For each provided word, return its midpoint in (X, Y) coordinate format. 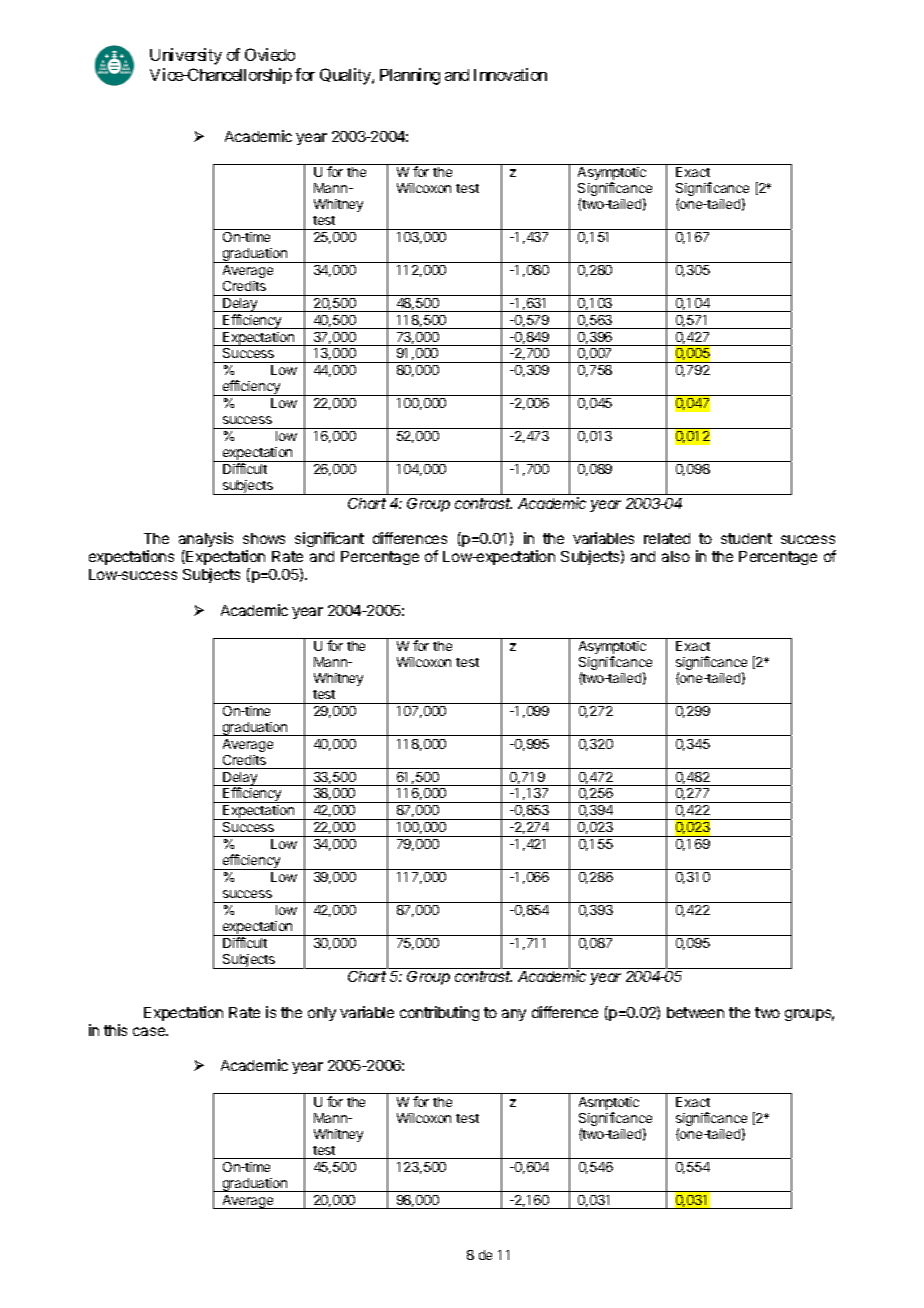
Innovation (510, 74)
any (514, 1015)
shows (264, 538)
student (746, 538)
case (150, 1031)
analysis (206, 539)
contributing (439, 1013)
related (667, 538)
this (115, 1030)
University (186, 56)
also (676, 556)
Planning (410, 76)
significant (329, 539)
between (695, 1012)
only (322, 1014)
